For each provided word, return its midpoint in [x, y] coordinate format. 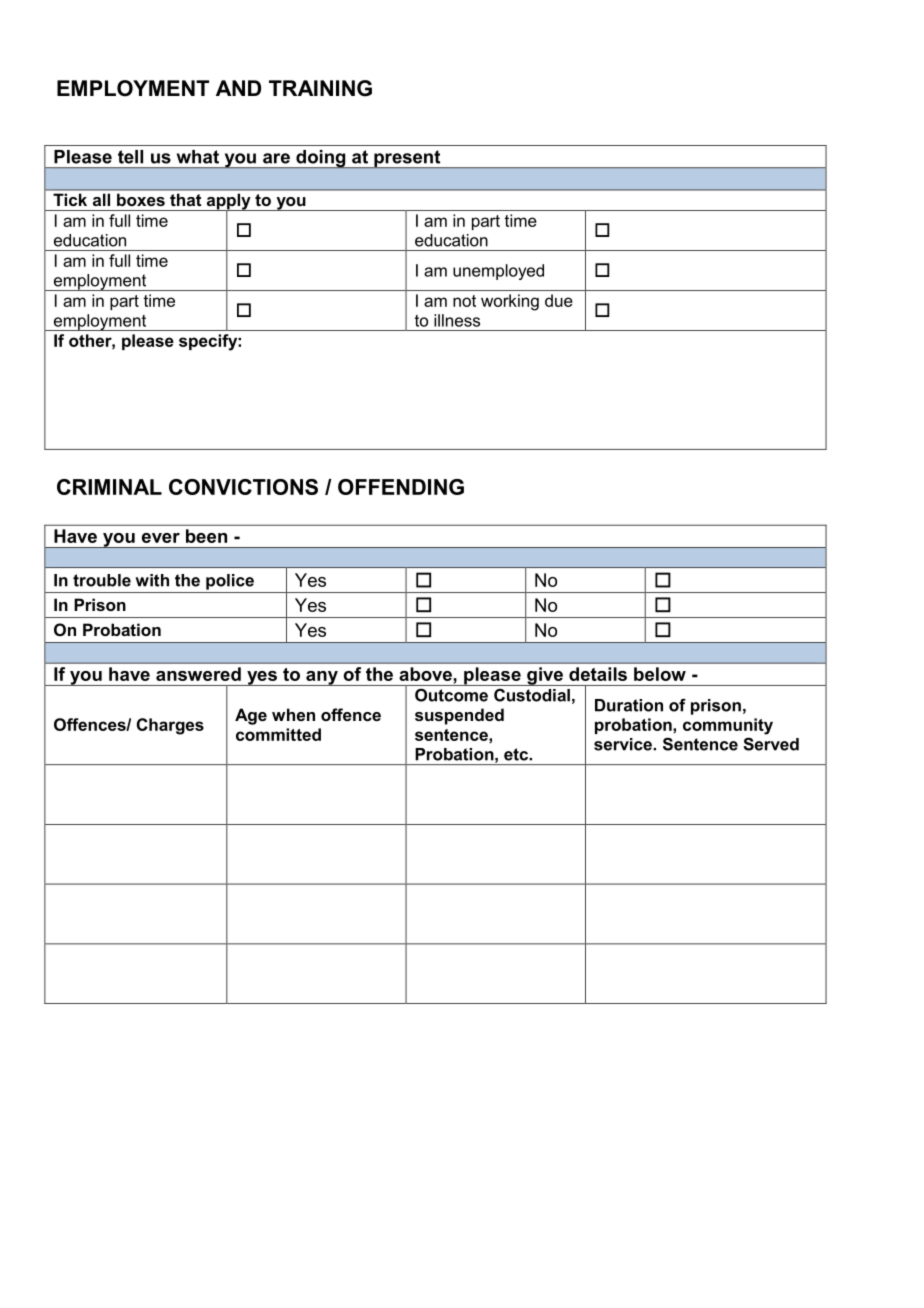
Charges [170, 726]
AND [238, 88]
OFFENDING [401, 487]
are [276, 158]
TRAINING [320, 88]
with [152, 580]
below [660, 674]
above [425, 674]
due [559, 300]
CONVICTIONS [243, 487]
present [407, 159]
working [510, 302]
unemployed [498, 272]
